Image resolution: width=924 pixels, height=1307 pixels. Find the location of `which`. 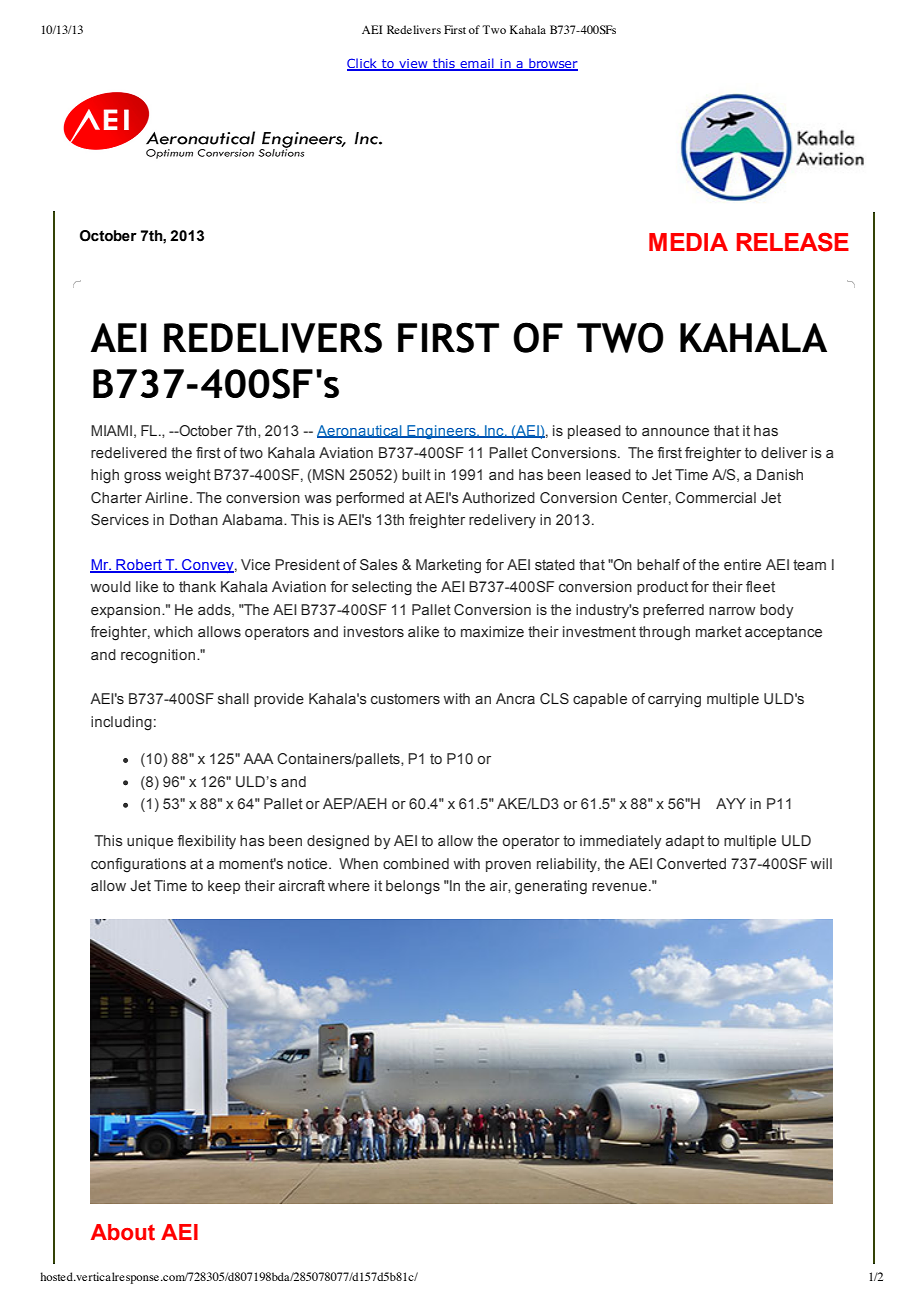

which is located at coordinates (173, 631).
